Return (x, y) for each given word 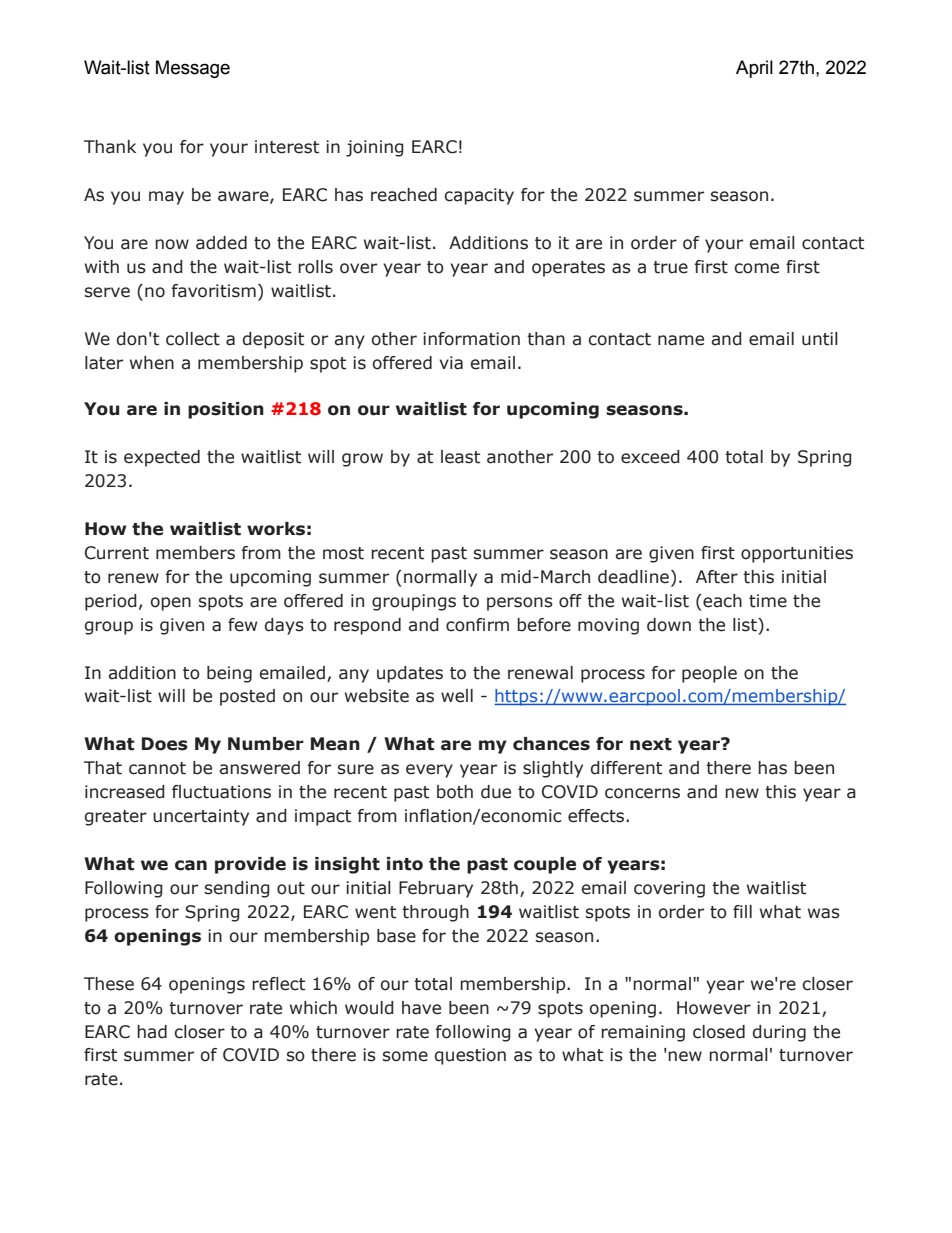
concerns (642, 793)
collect (193, 339)
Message (193, 69)
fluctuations (221, 792)
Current (117, 553)
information (471, 339)
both (455, 792)
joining (375, 148)
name (681, 340)
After (717, 577)
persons (520, 604)
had (152, 1032)
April (754, 69)
